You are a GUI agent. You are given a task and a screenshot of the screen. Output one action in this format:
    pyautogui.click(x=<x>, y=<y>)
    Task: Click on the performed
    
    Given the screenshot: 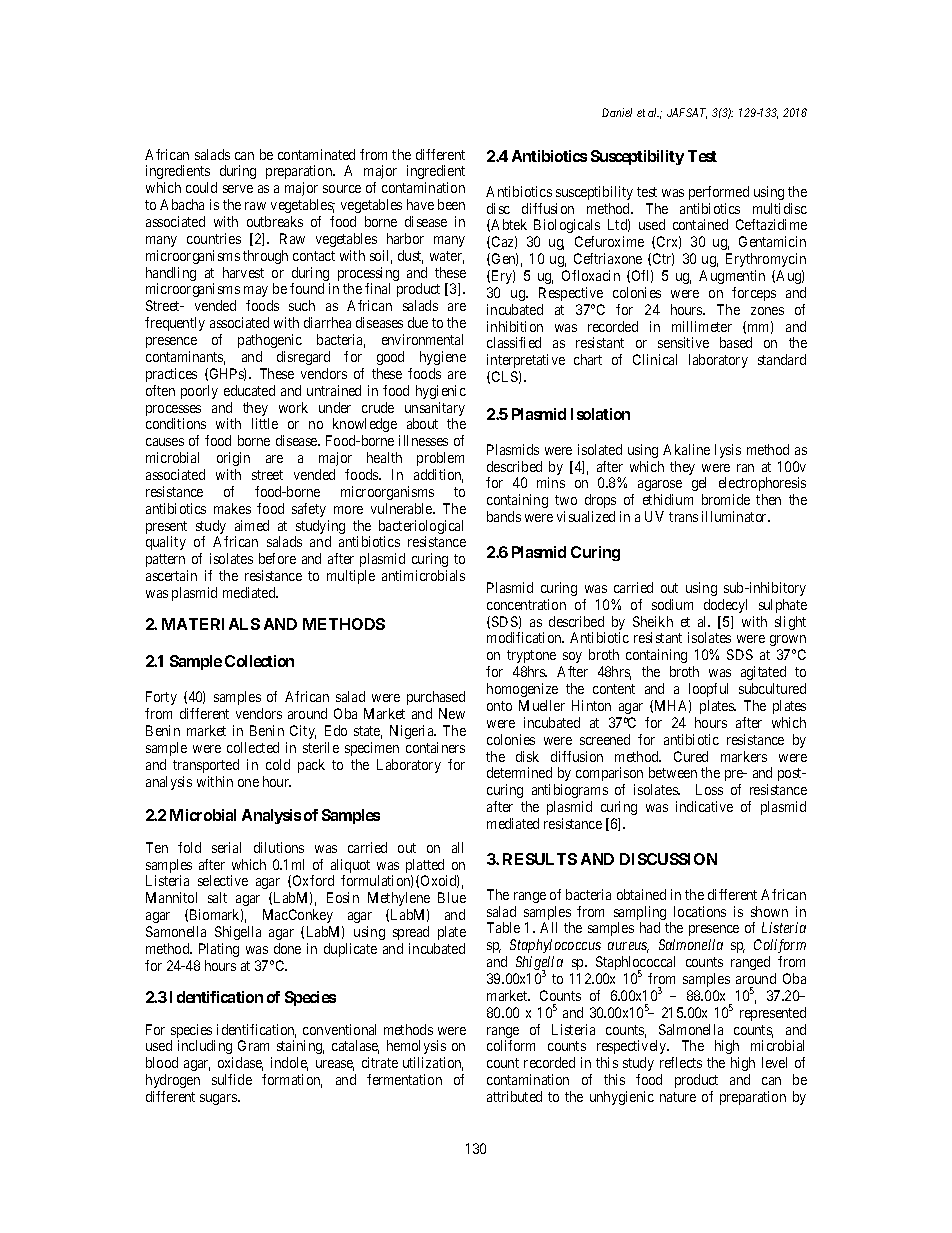 What is the action you would take?
    pyautogui.click(x=719, y=193)
